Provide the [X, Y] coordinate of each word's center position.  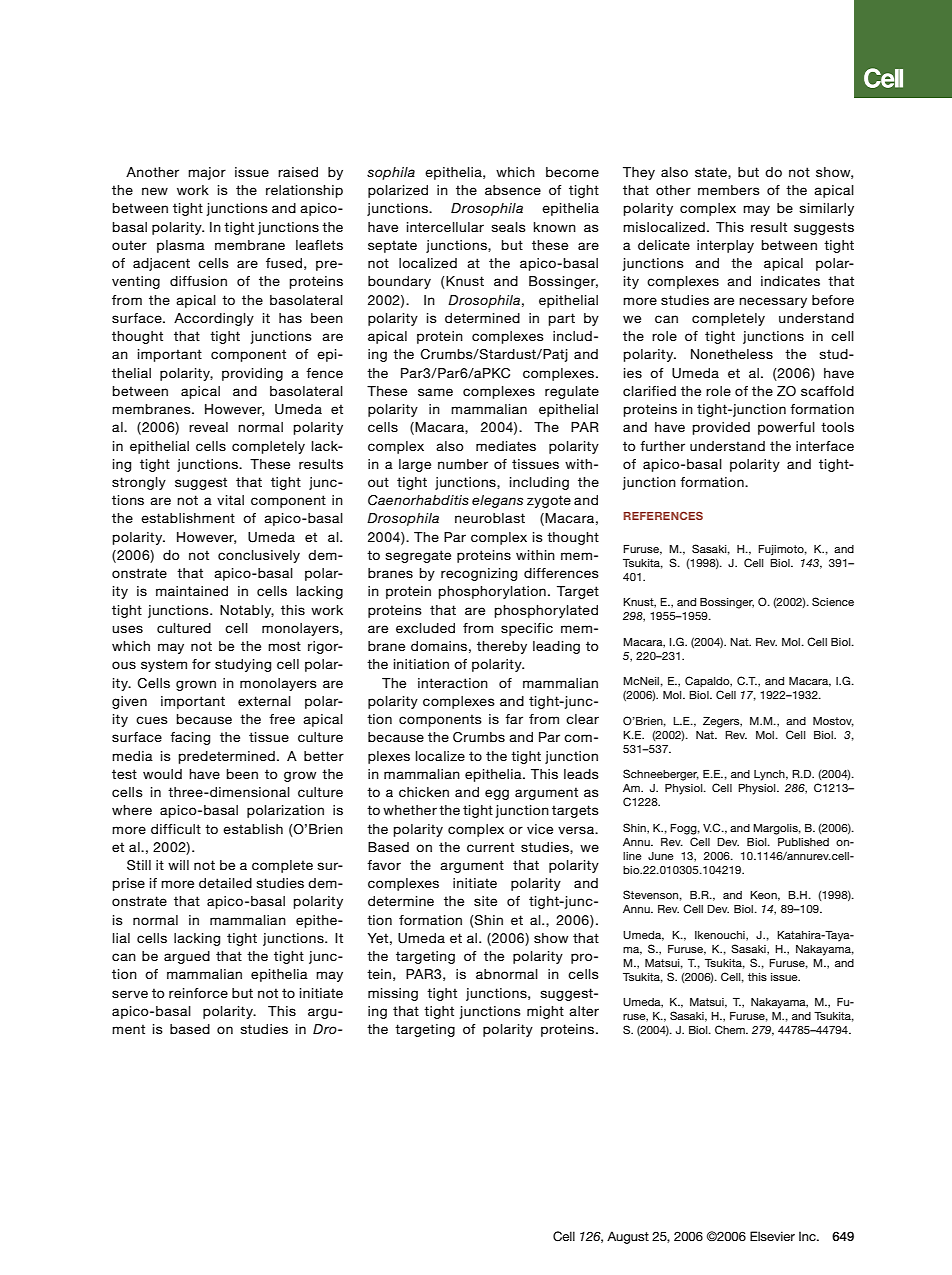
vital [230, 500]
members [729, 190]
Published [803, 842]
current [490, 847]
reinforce [198, 993]
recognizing [479, 574]
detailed [225, 883]
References [663, 515]
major [207, 173]
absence [513, 190]
